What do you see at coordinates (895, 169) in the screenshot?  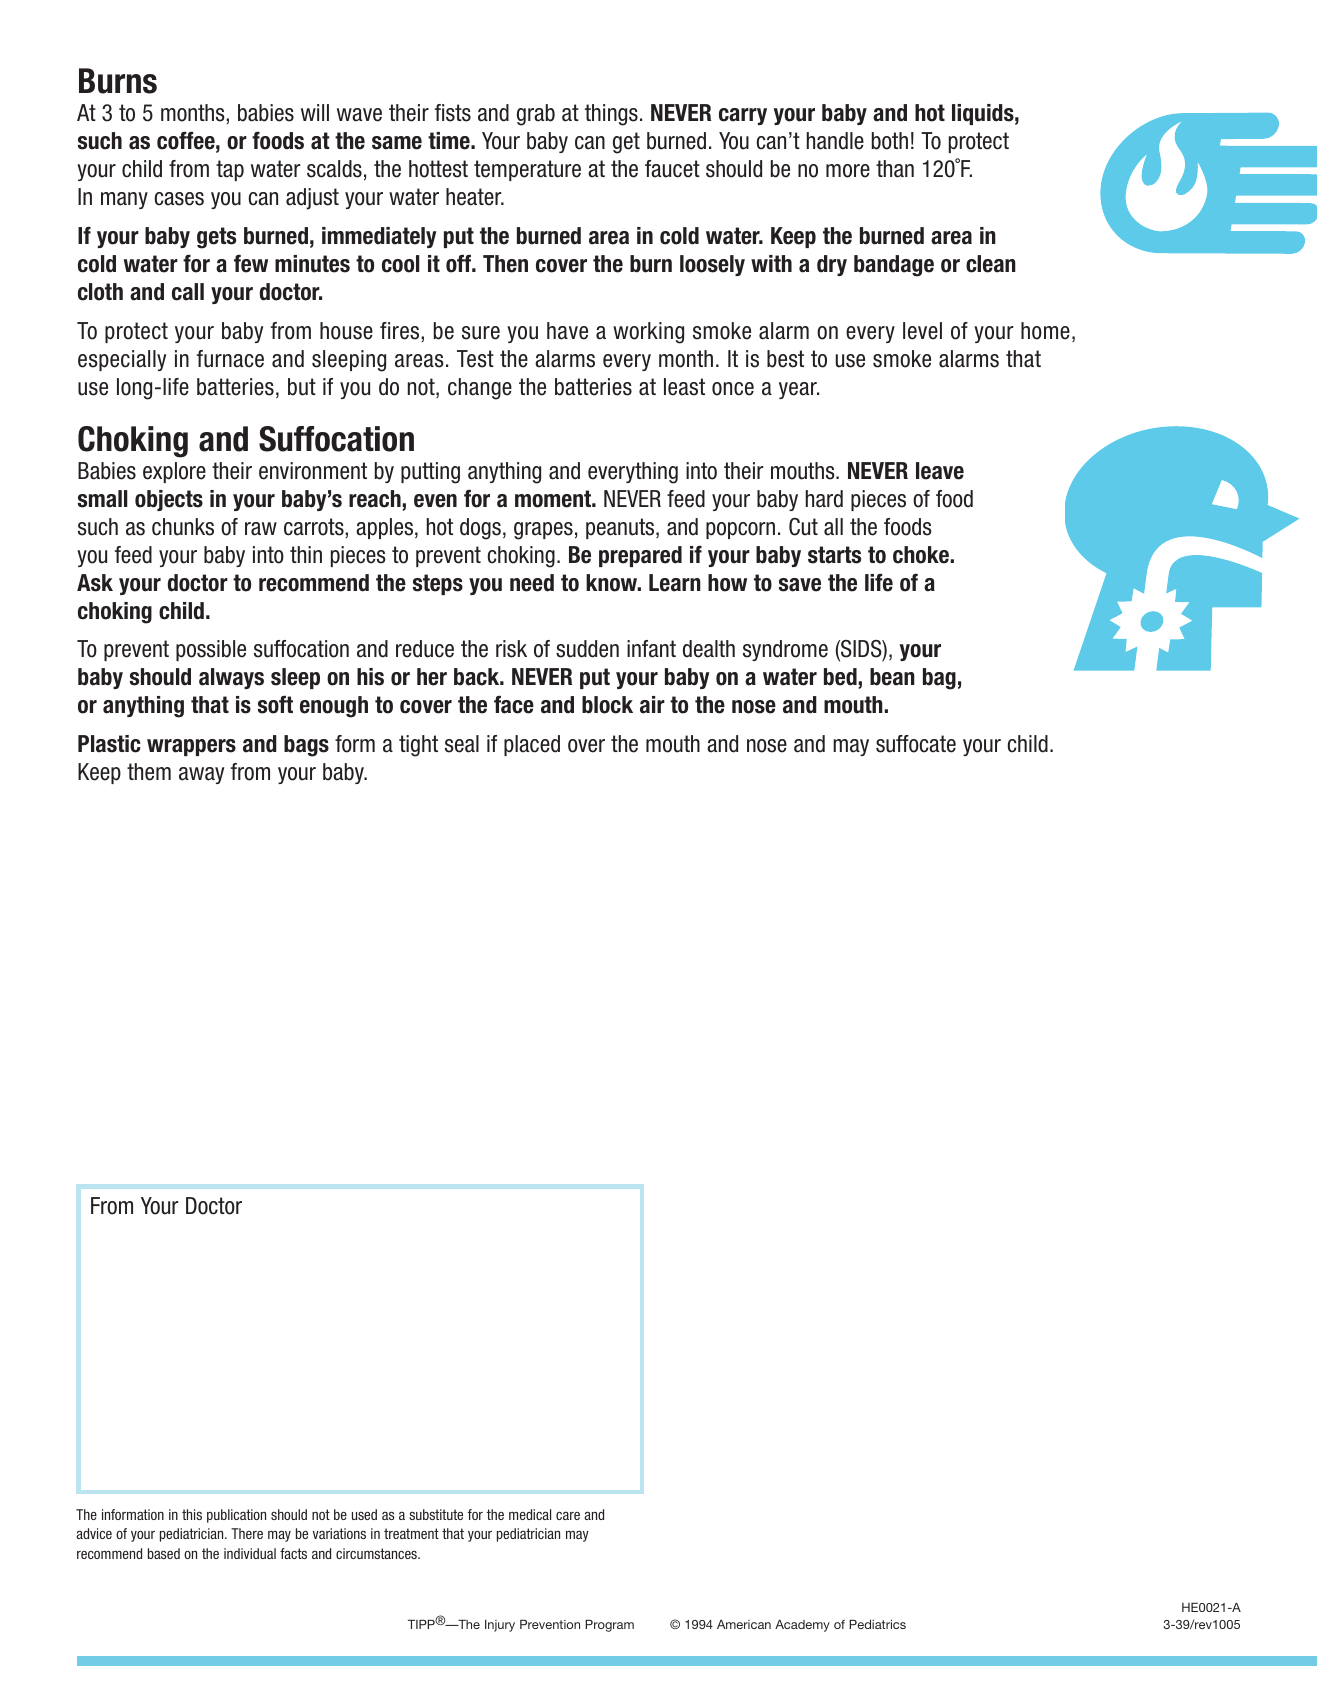 I see `than` at bounding box center [895, 169].
